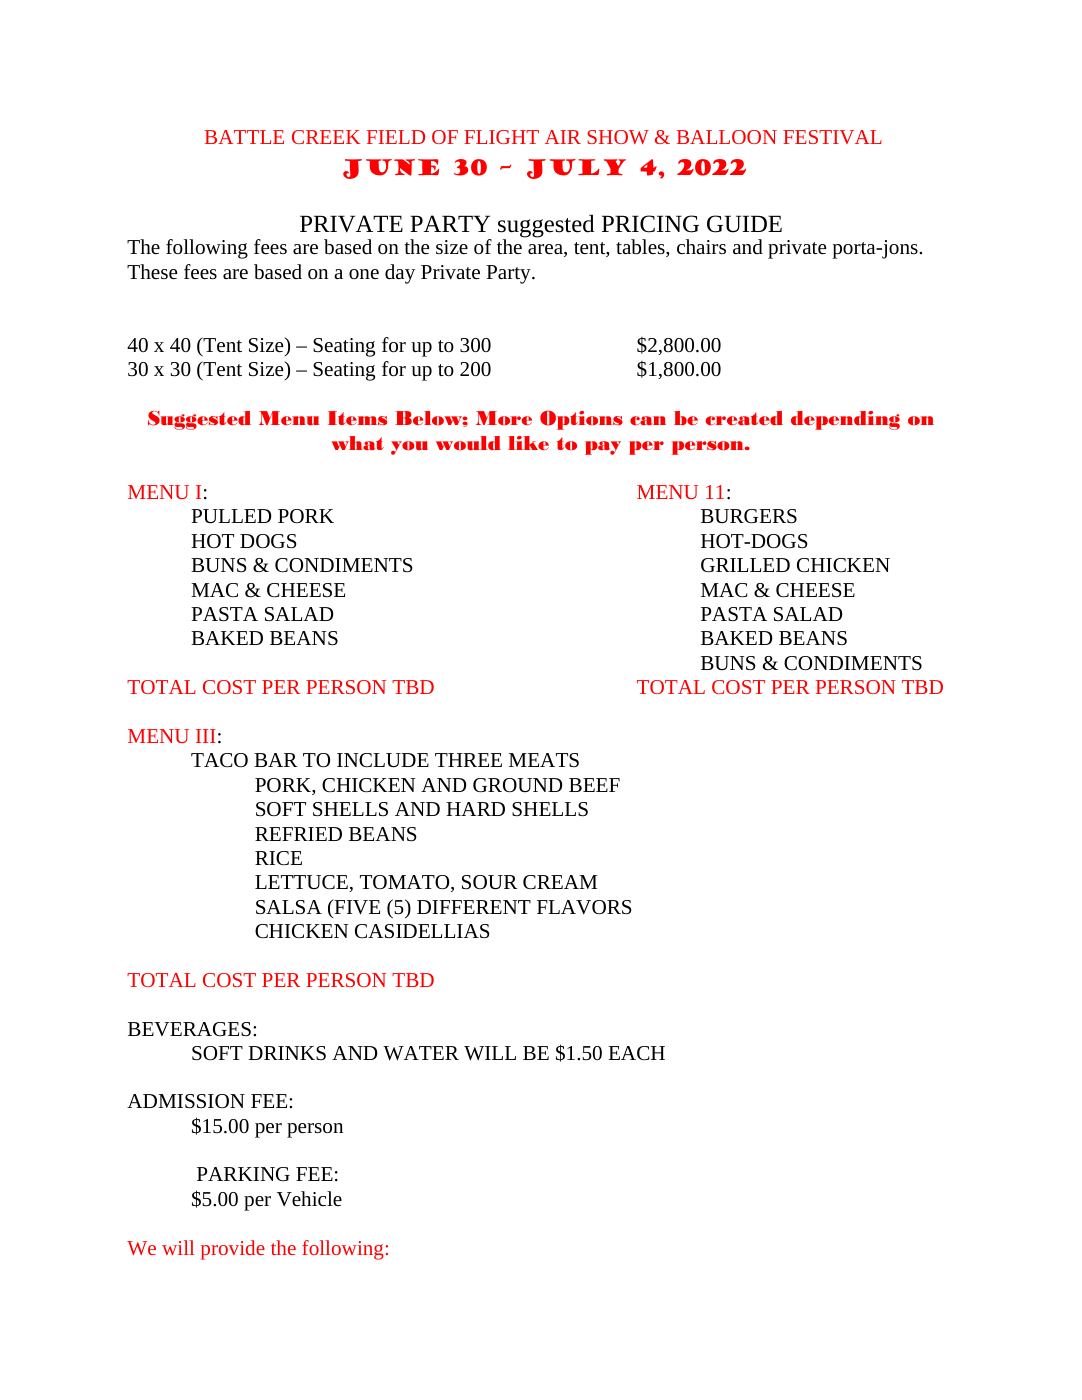  Describe the element at coordinates (309, 1198) in the screenshot. I see `Vehicle` at that location.
